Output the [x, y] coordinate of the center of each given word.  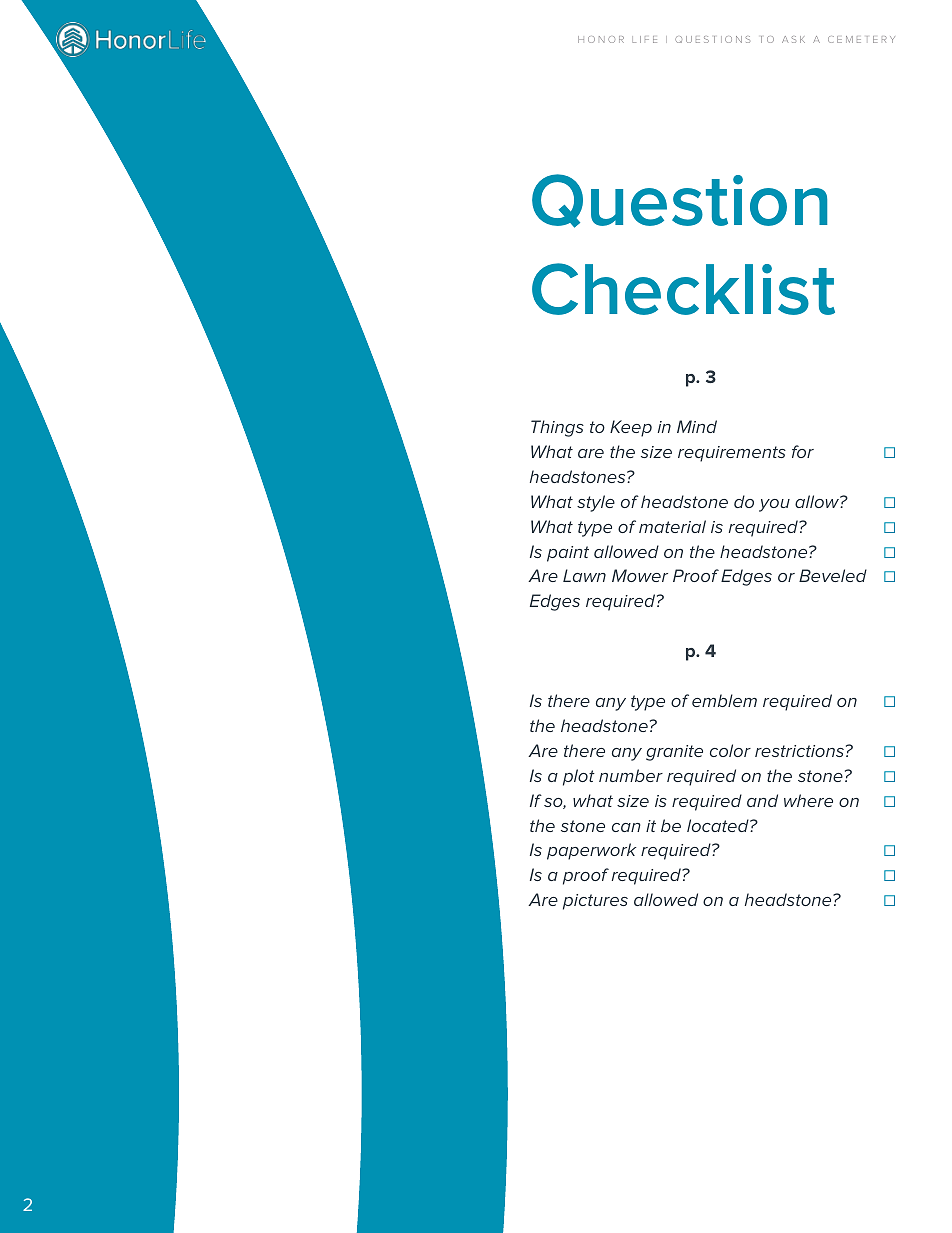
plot [579, 777]
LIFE [644, 39]
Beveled [833, 575]
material [672, 526]
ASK [793, 39]
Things [557, 428]
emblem [724, 700]
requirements [732, 454]
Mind [697, 426]
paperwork [592, 851]
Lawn [584, 575]
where [808, 800]
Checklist [683, 289]
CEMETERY [861, 39]
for [803, 451]
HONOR [601, 39]
